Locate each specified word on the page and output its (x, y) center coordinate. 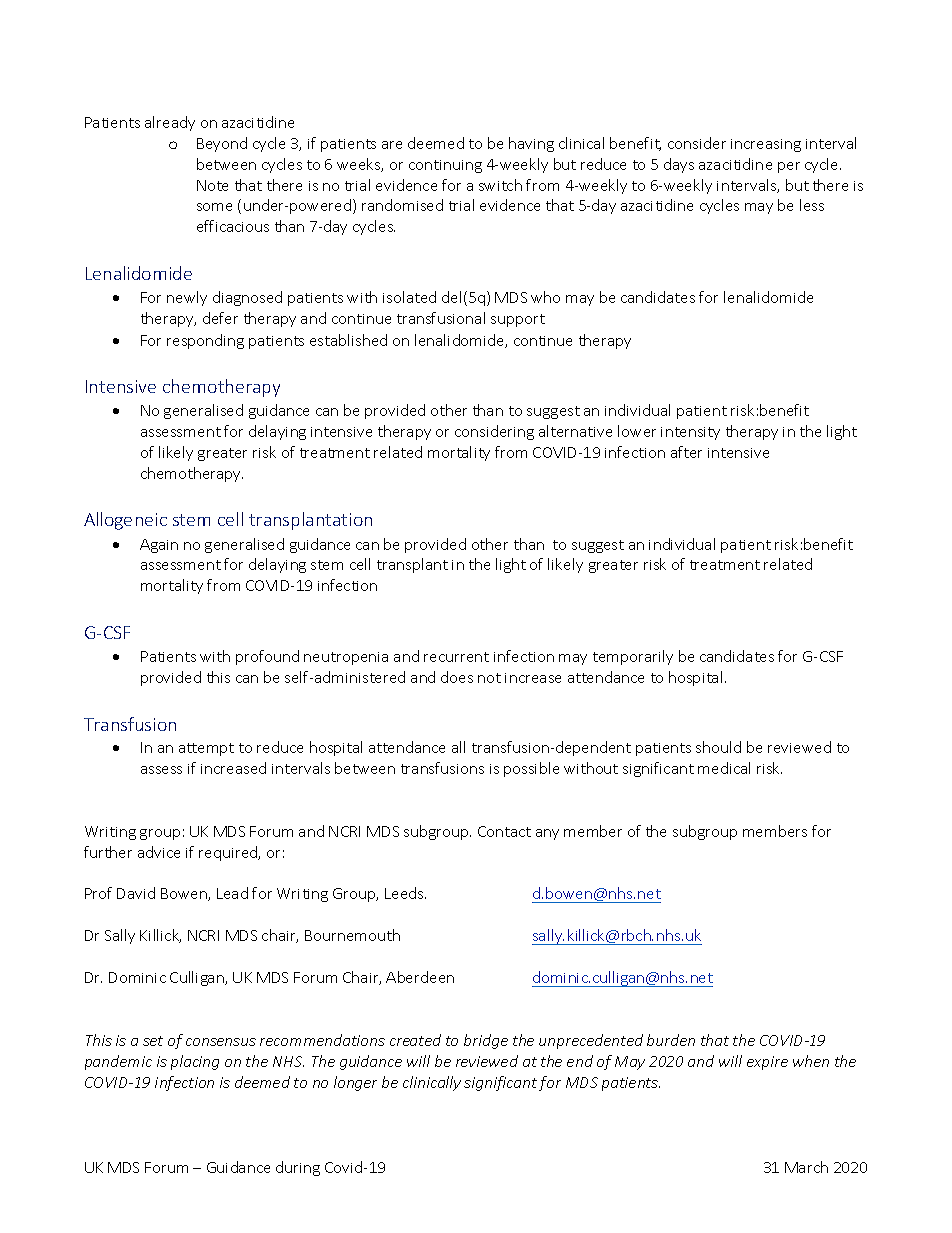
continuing (445, 166)
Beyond (222, 144)
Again (159, 546)
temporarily (633, 657)
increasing (766, 145)
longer (355, 1083)
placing (195, 1062)
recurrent (456, 657)
